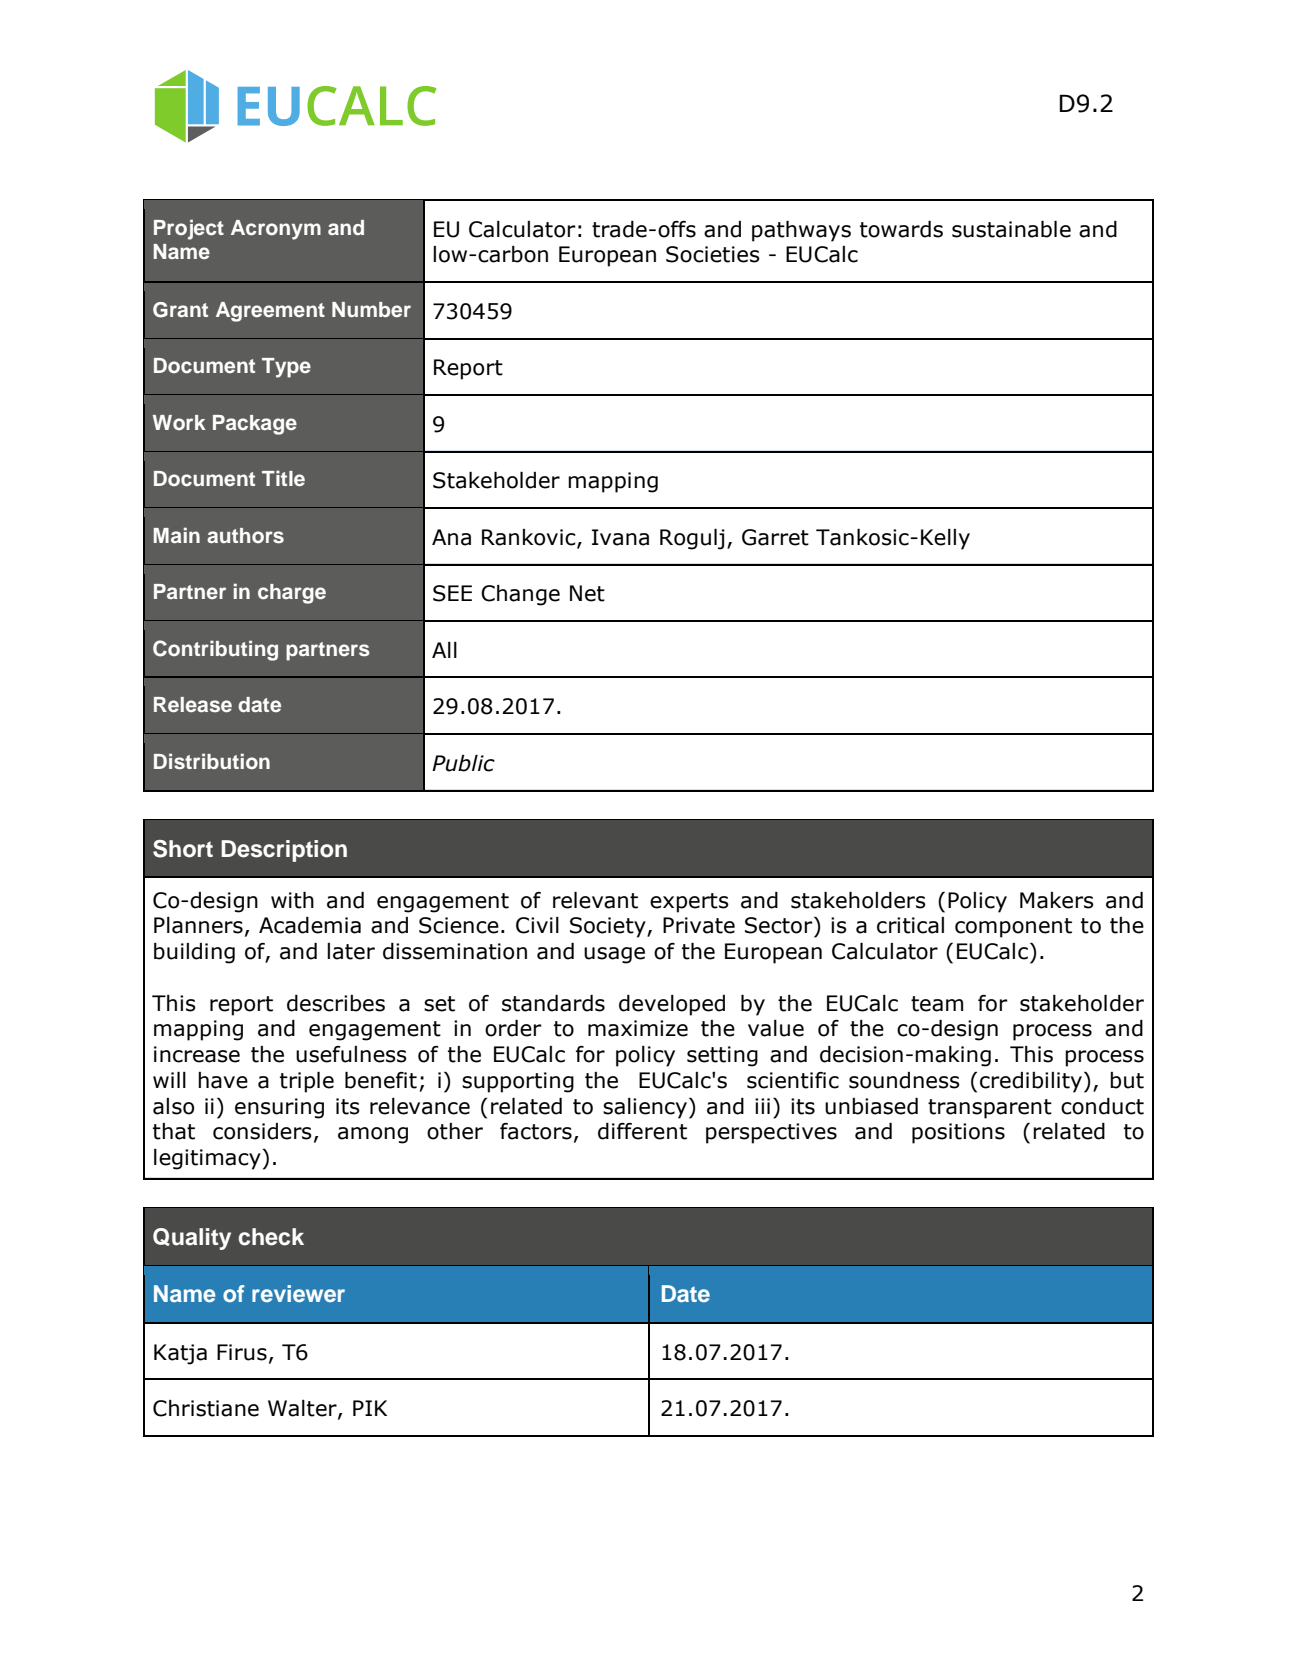  Describe the element at coordinates (1011, 229) in the screenshot. I see `sustainable` at that location.
